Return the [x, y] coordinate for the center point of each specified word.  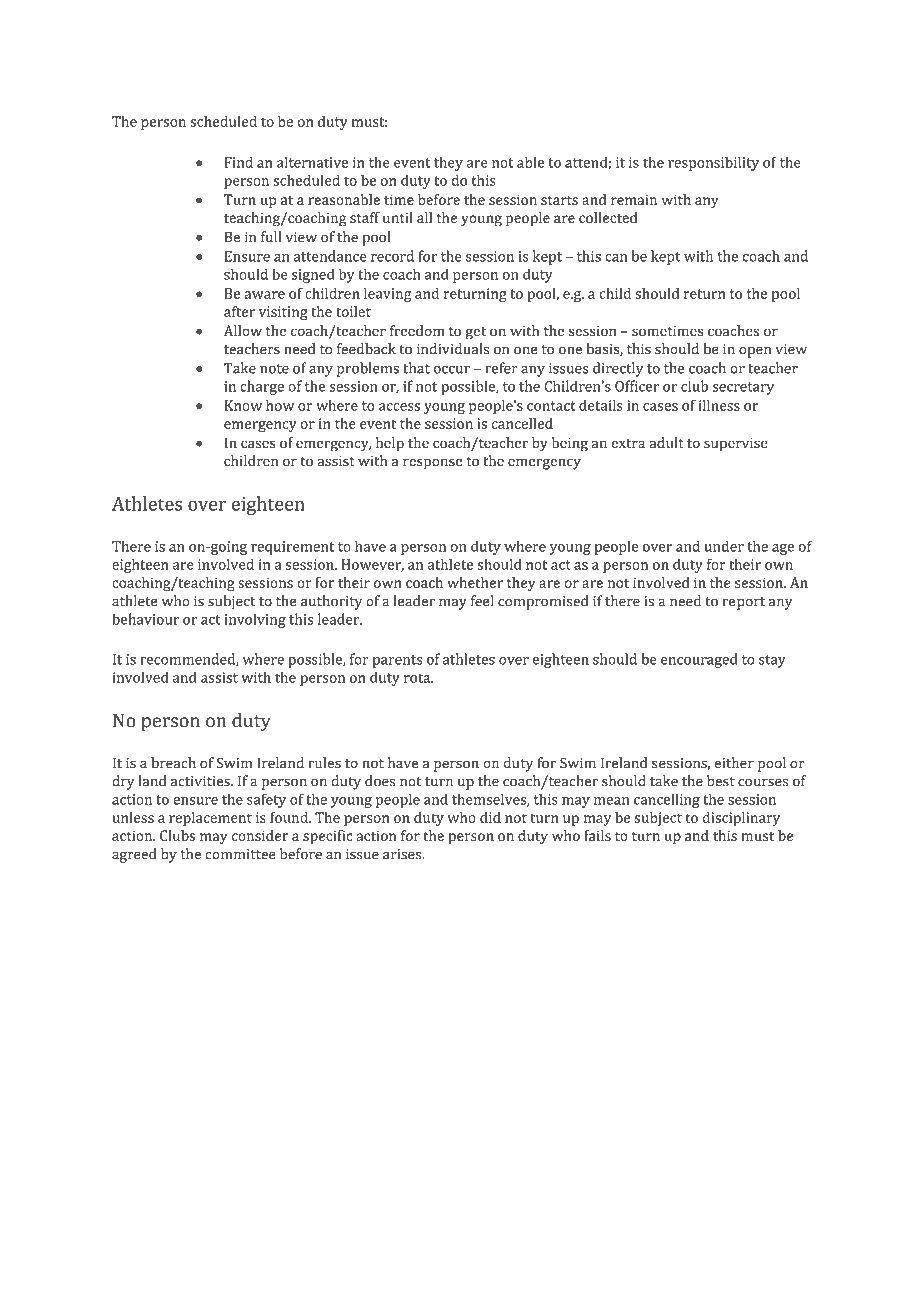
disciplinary [741, 819]
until [398, 217]
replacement [210, 819]
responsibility [713, 163]
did [490, 817]
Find [239, 162]
